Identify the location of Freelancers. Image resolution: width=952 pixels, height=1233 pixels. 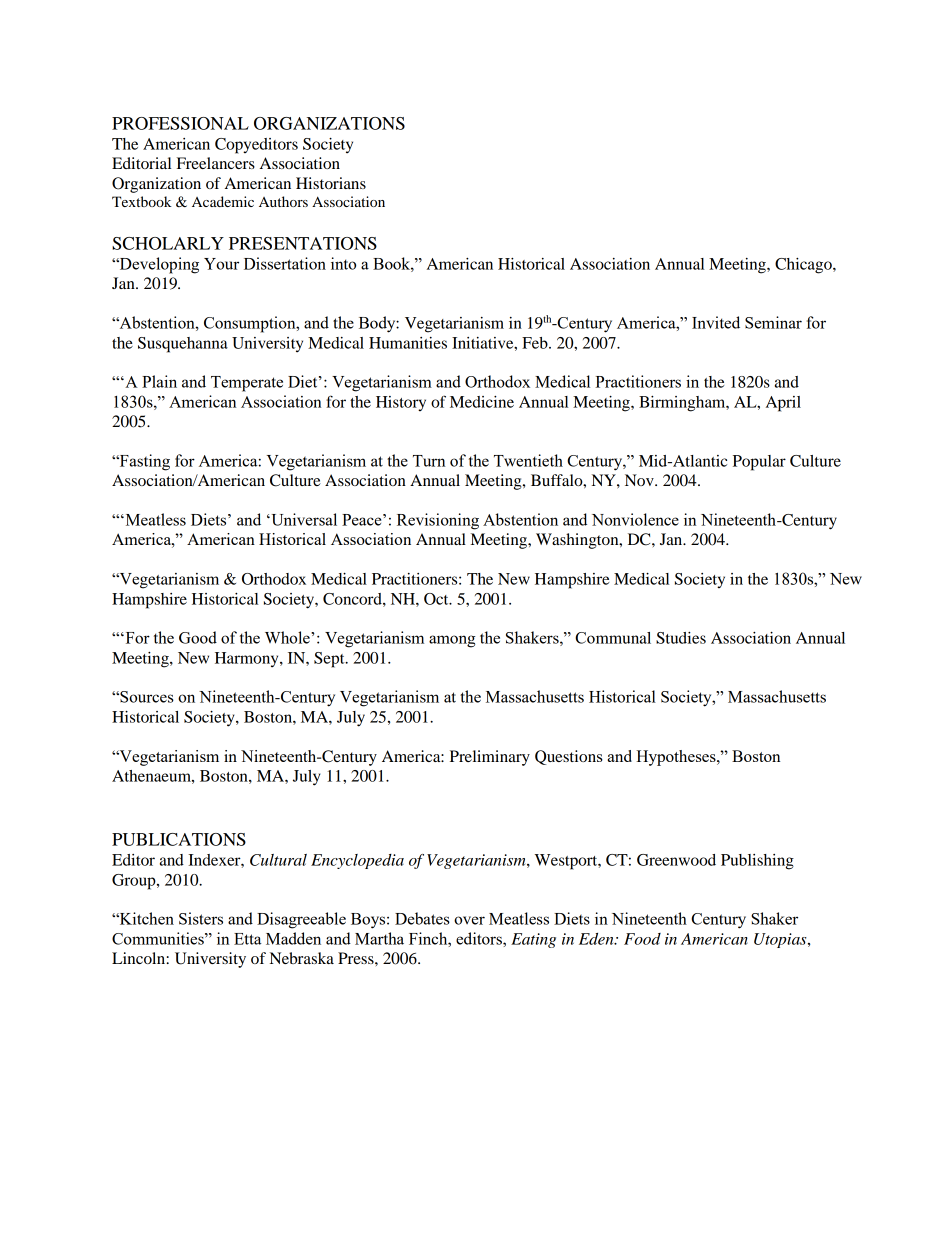
(216, 163).
